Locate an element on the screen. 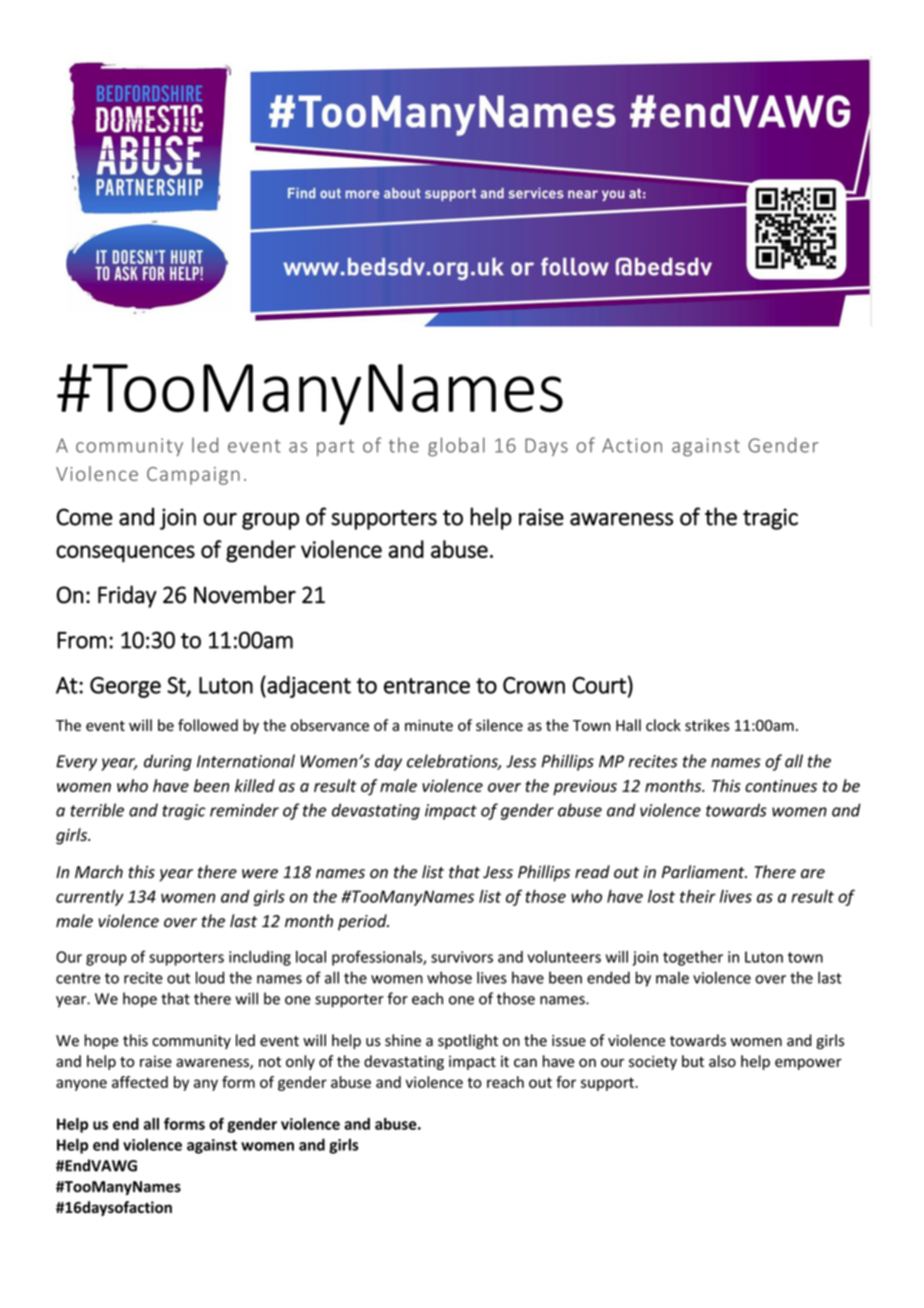 This screenshot has height=1308, width=924. affected is located at coordinates (140, 1082).
